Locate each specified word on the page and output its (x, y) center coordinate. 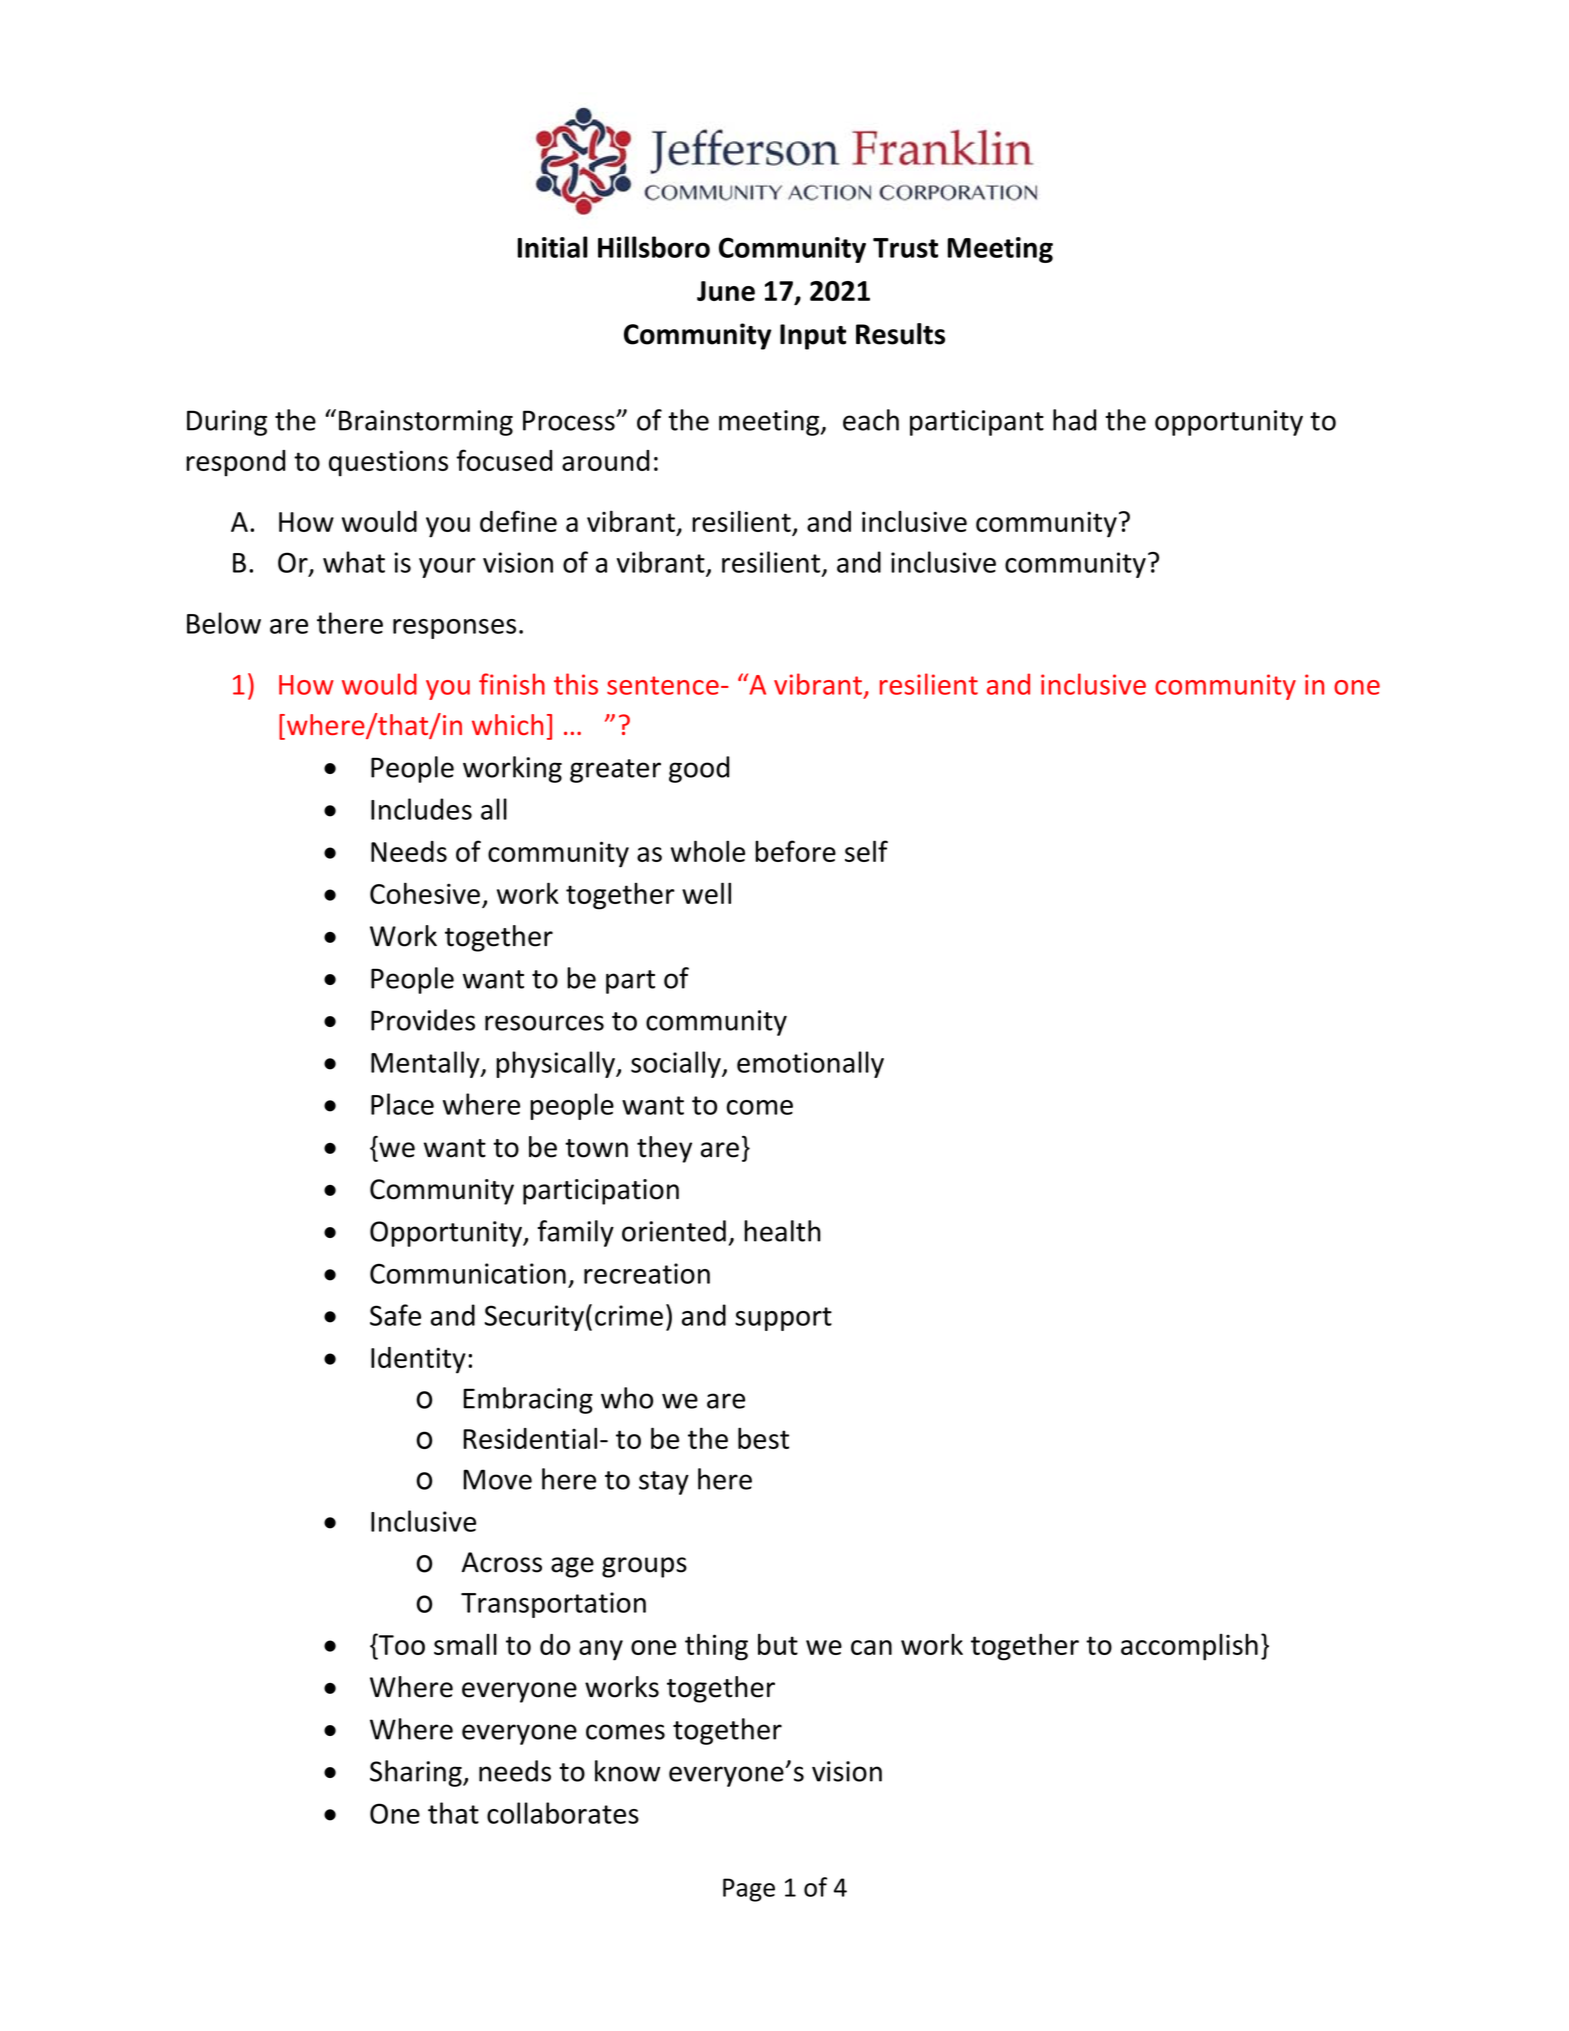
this (576, 684)
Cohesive (426, 894)
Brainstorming (426, 423)
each (871, 420)
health (782, 1231)
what (354, 562)
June (726, 291)
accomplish (1189, 1647)
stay (664, 1483)
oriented (674, 1231)
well (706, 893)
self (866, 851)
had (1074, 420)
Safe (395, 1315)
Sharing (417, 1773)
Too (401, 1644)
